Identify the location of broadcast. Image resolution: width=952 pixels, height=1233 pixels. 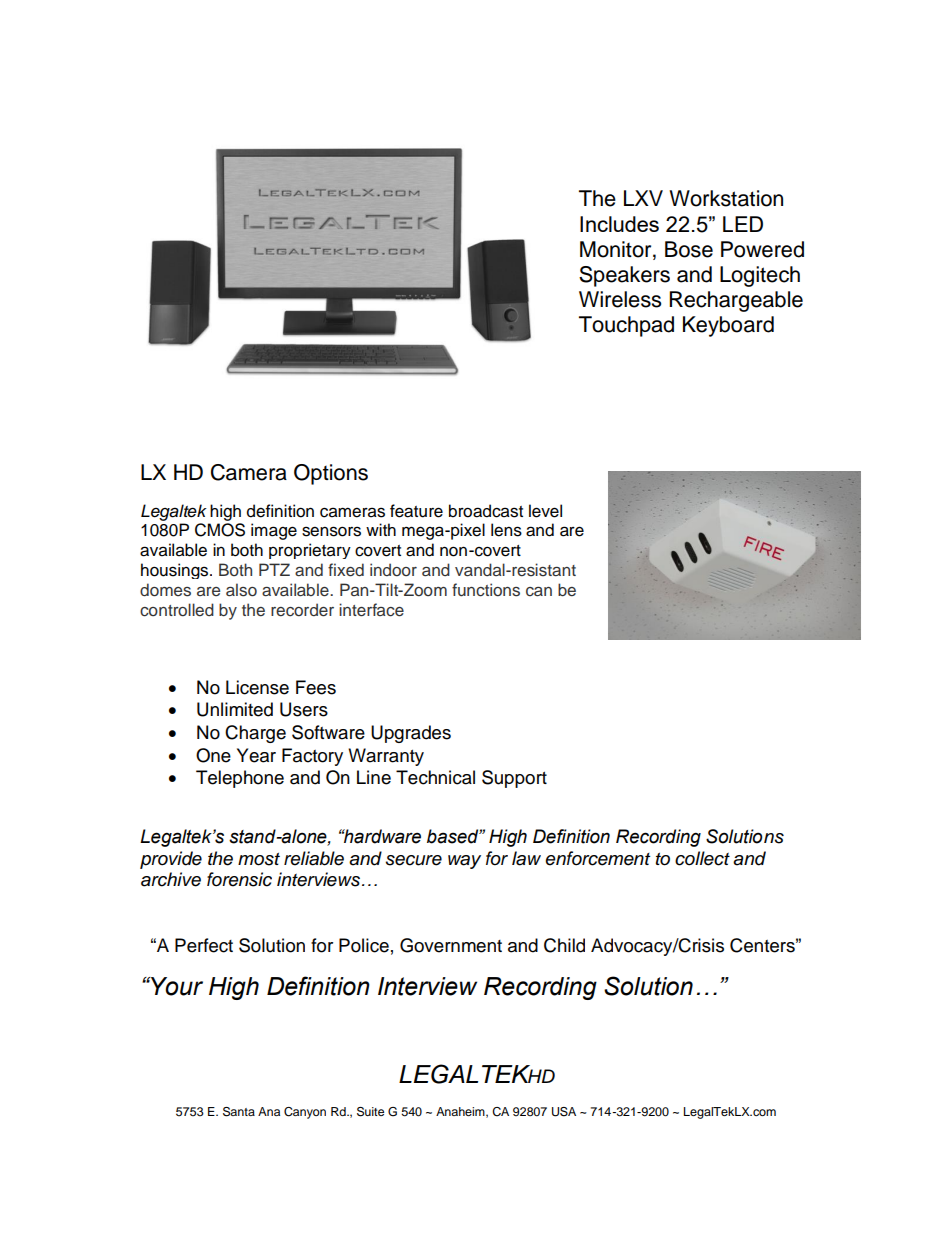
(486, 511).
